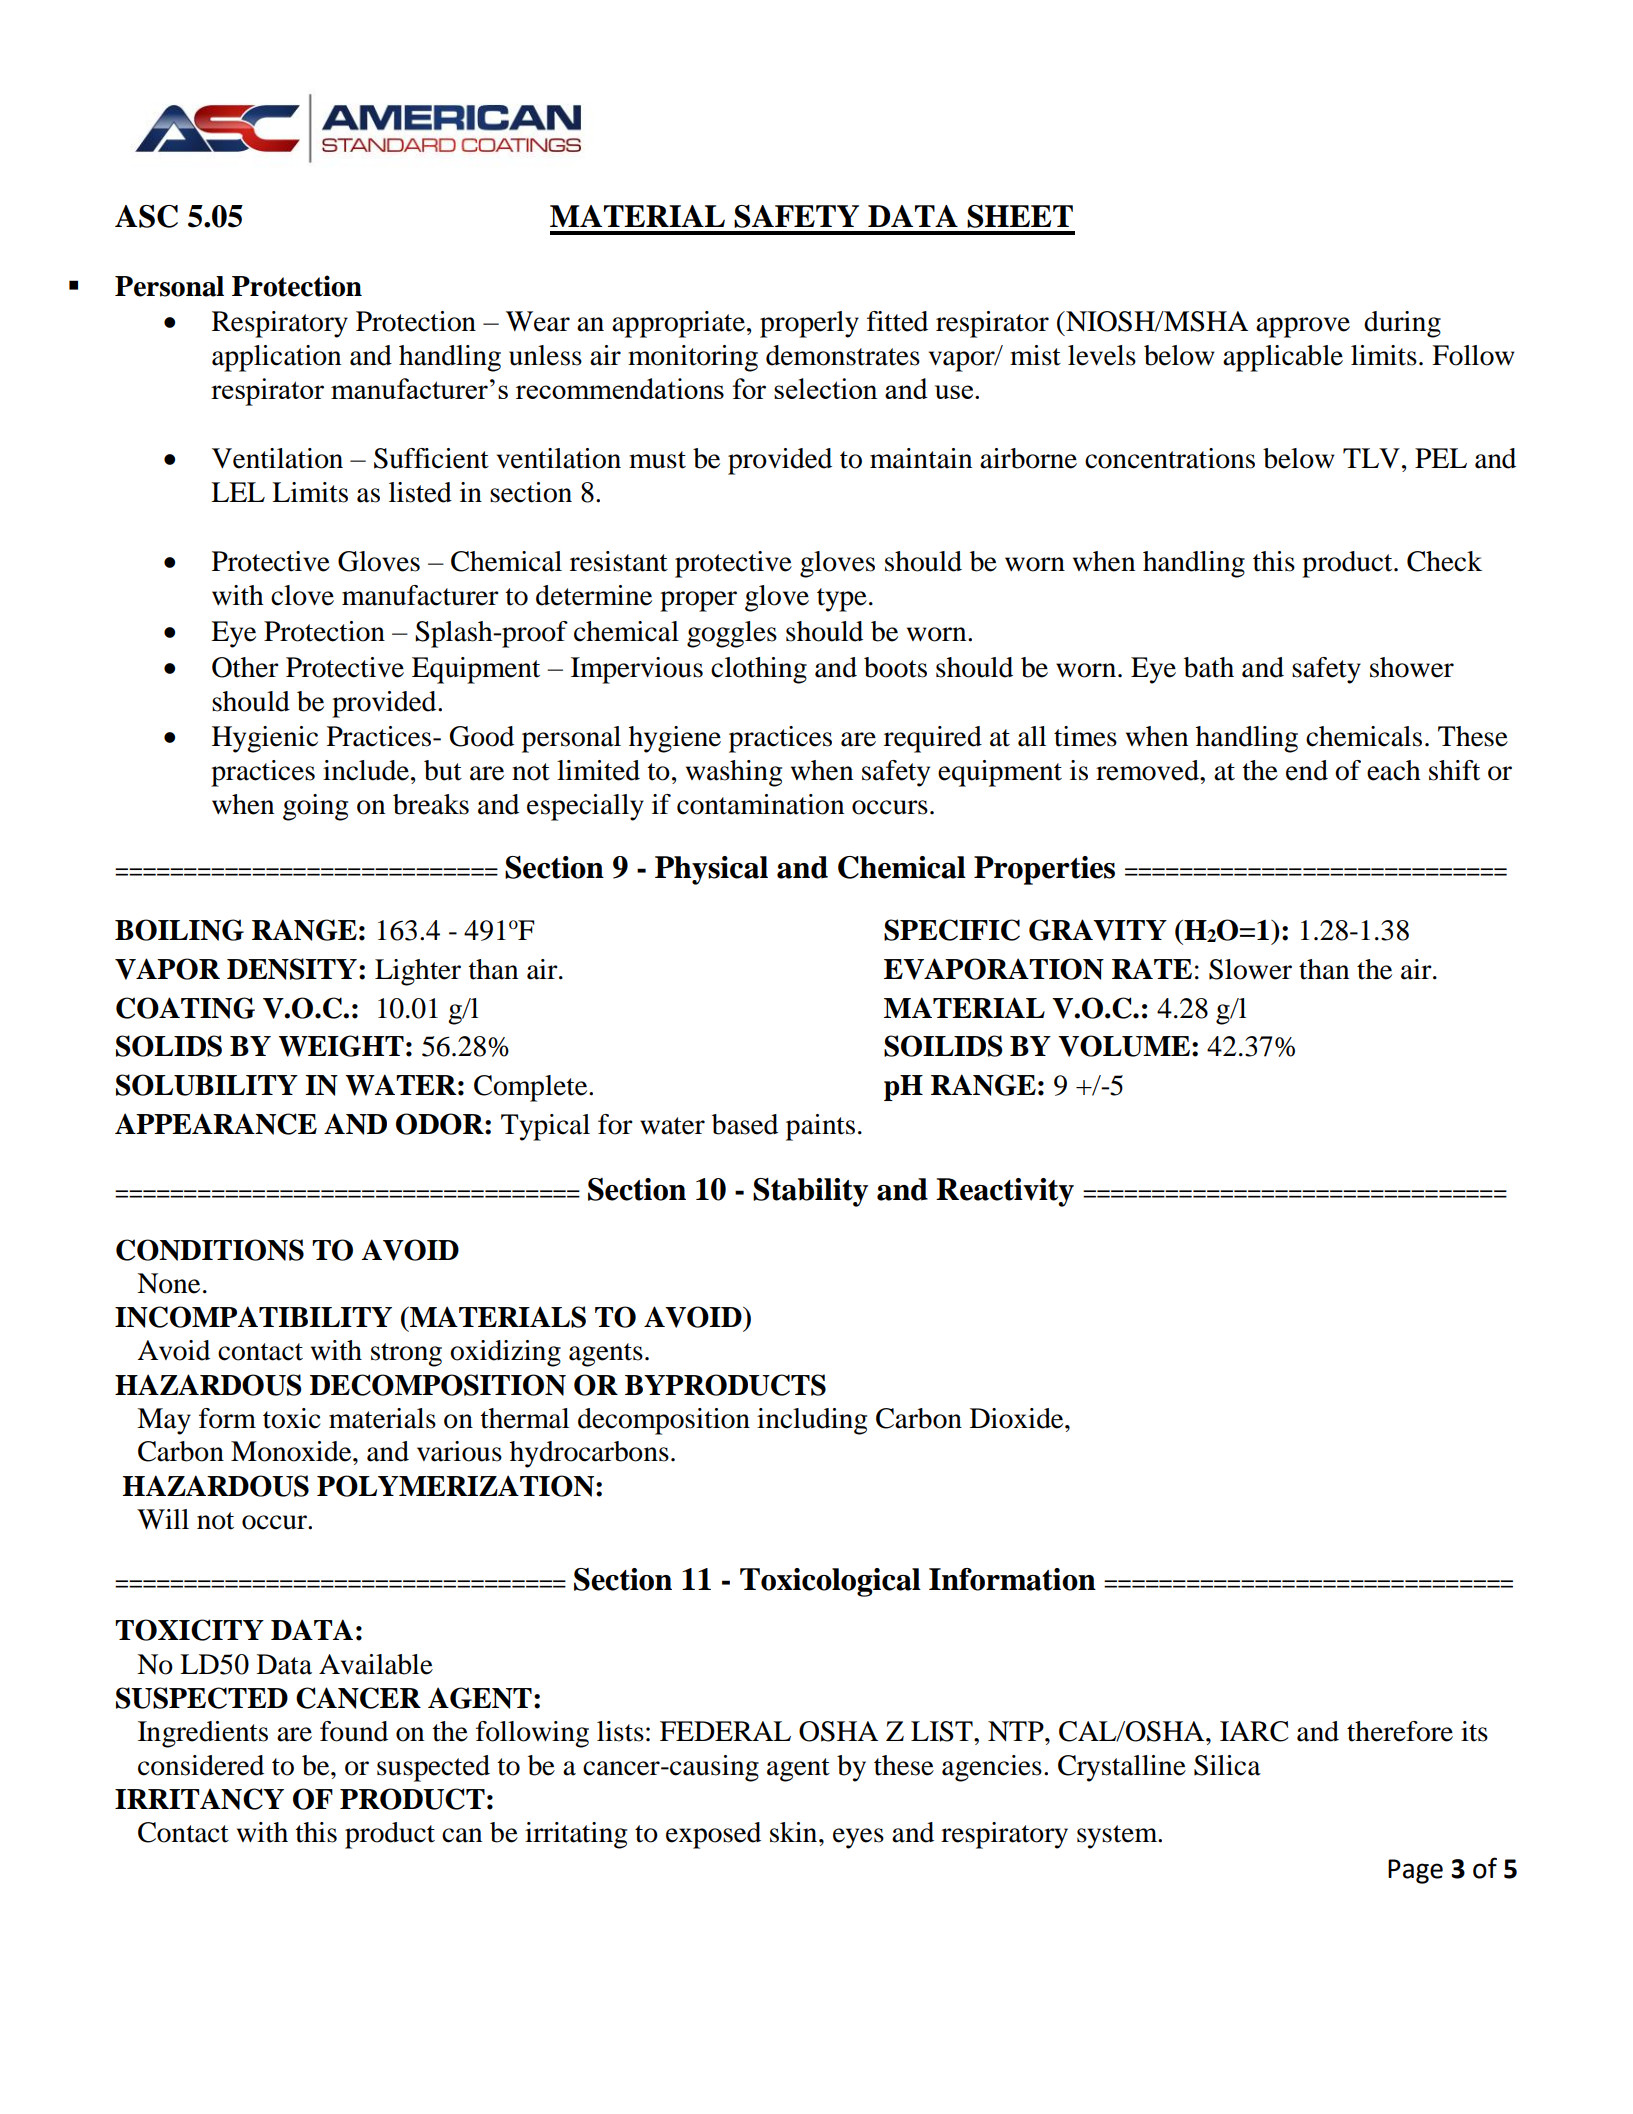 The image size is (1633, 2114). Describe the element at coordinates (820, 1127) in the screenshot. I see `paints` at that location.
